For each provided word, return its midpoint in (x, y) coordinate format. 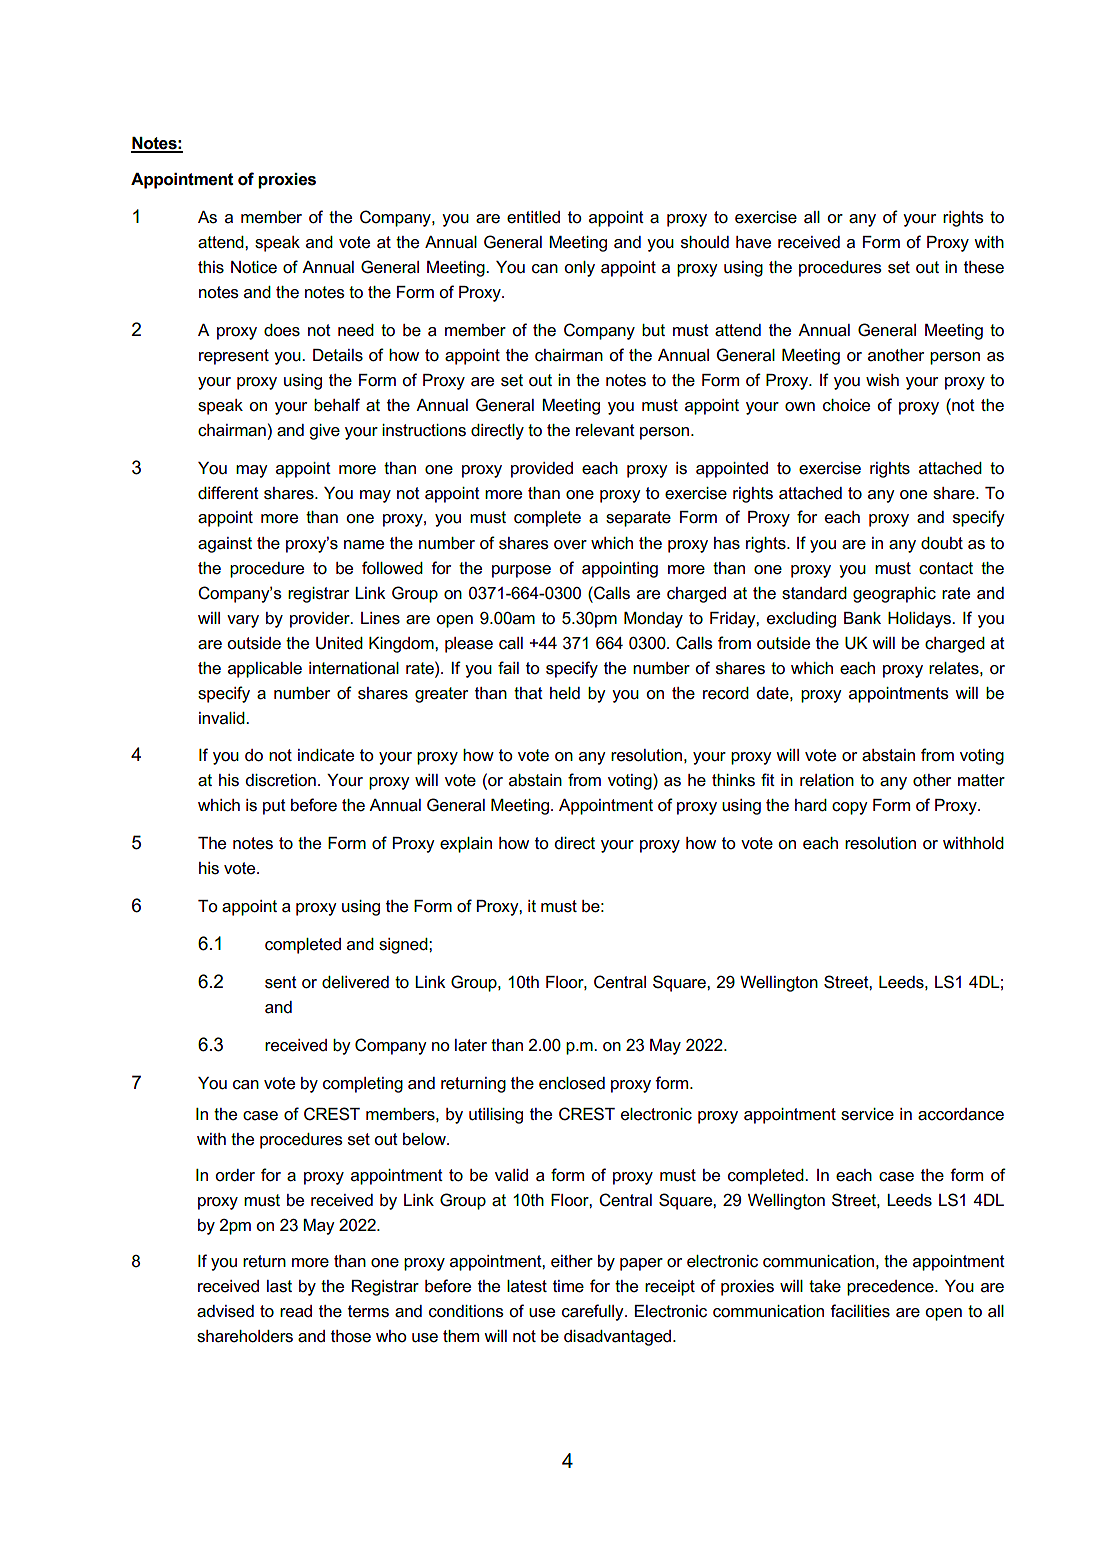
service (867, 1114)
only (579, 269)
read (296, 1311)
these (984, 267)
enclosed (572, 1083)
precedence (891, 1288)
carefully (594, 1312)
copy (850, 808)
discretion (280, 780)
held (565, 693)
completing (363, 1085)
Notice (254, 267)
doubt (942, 543)
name (364, 545)
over (570, 545)
